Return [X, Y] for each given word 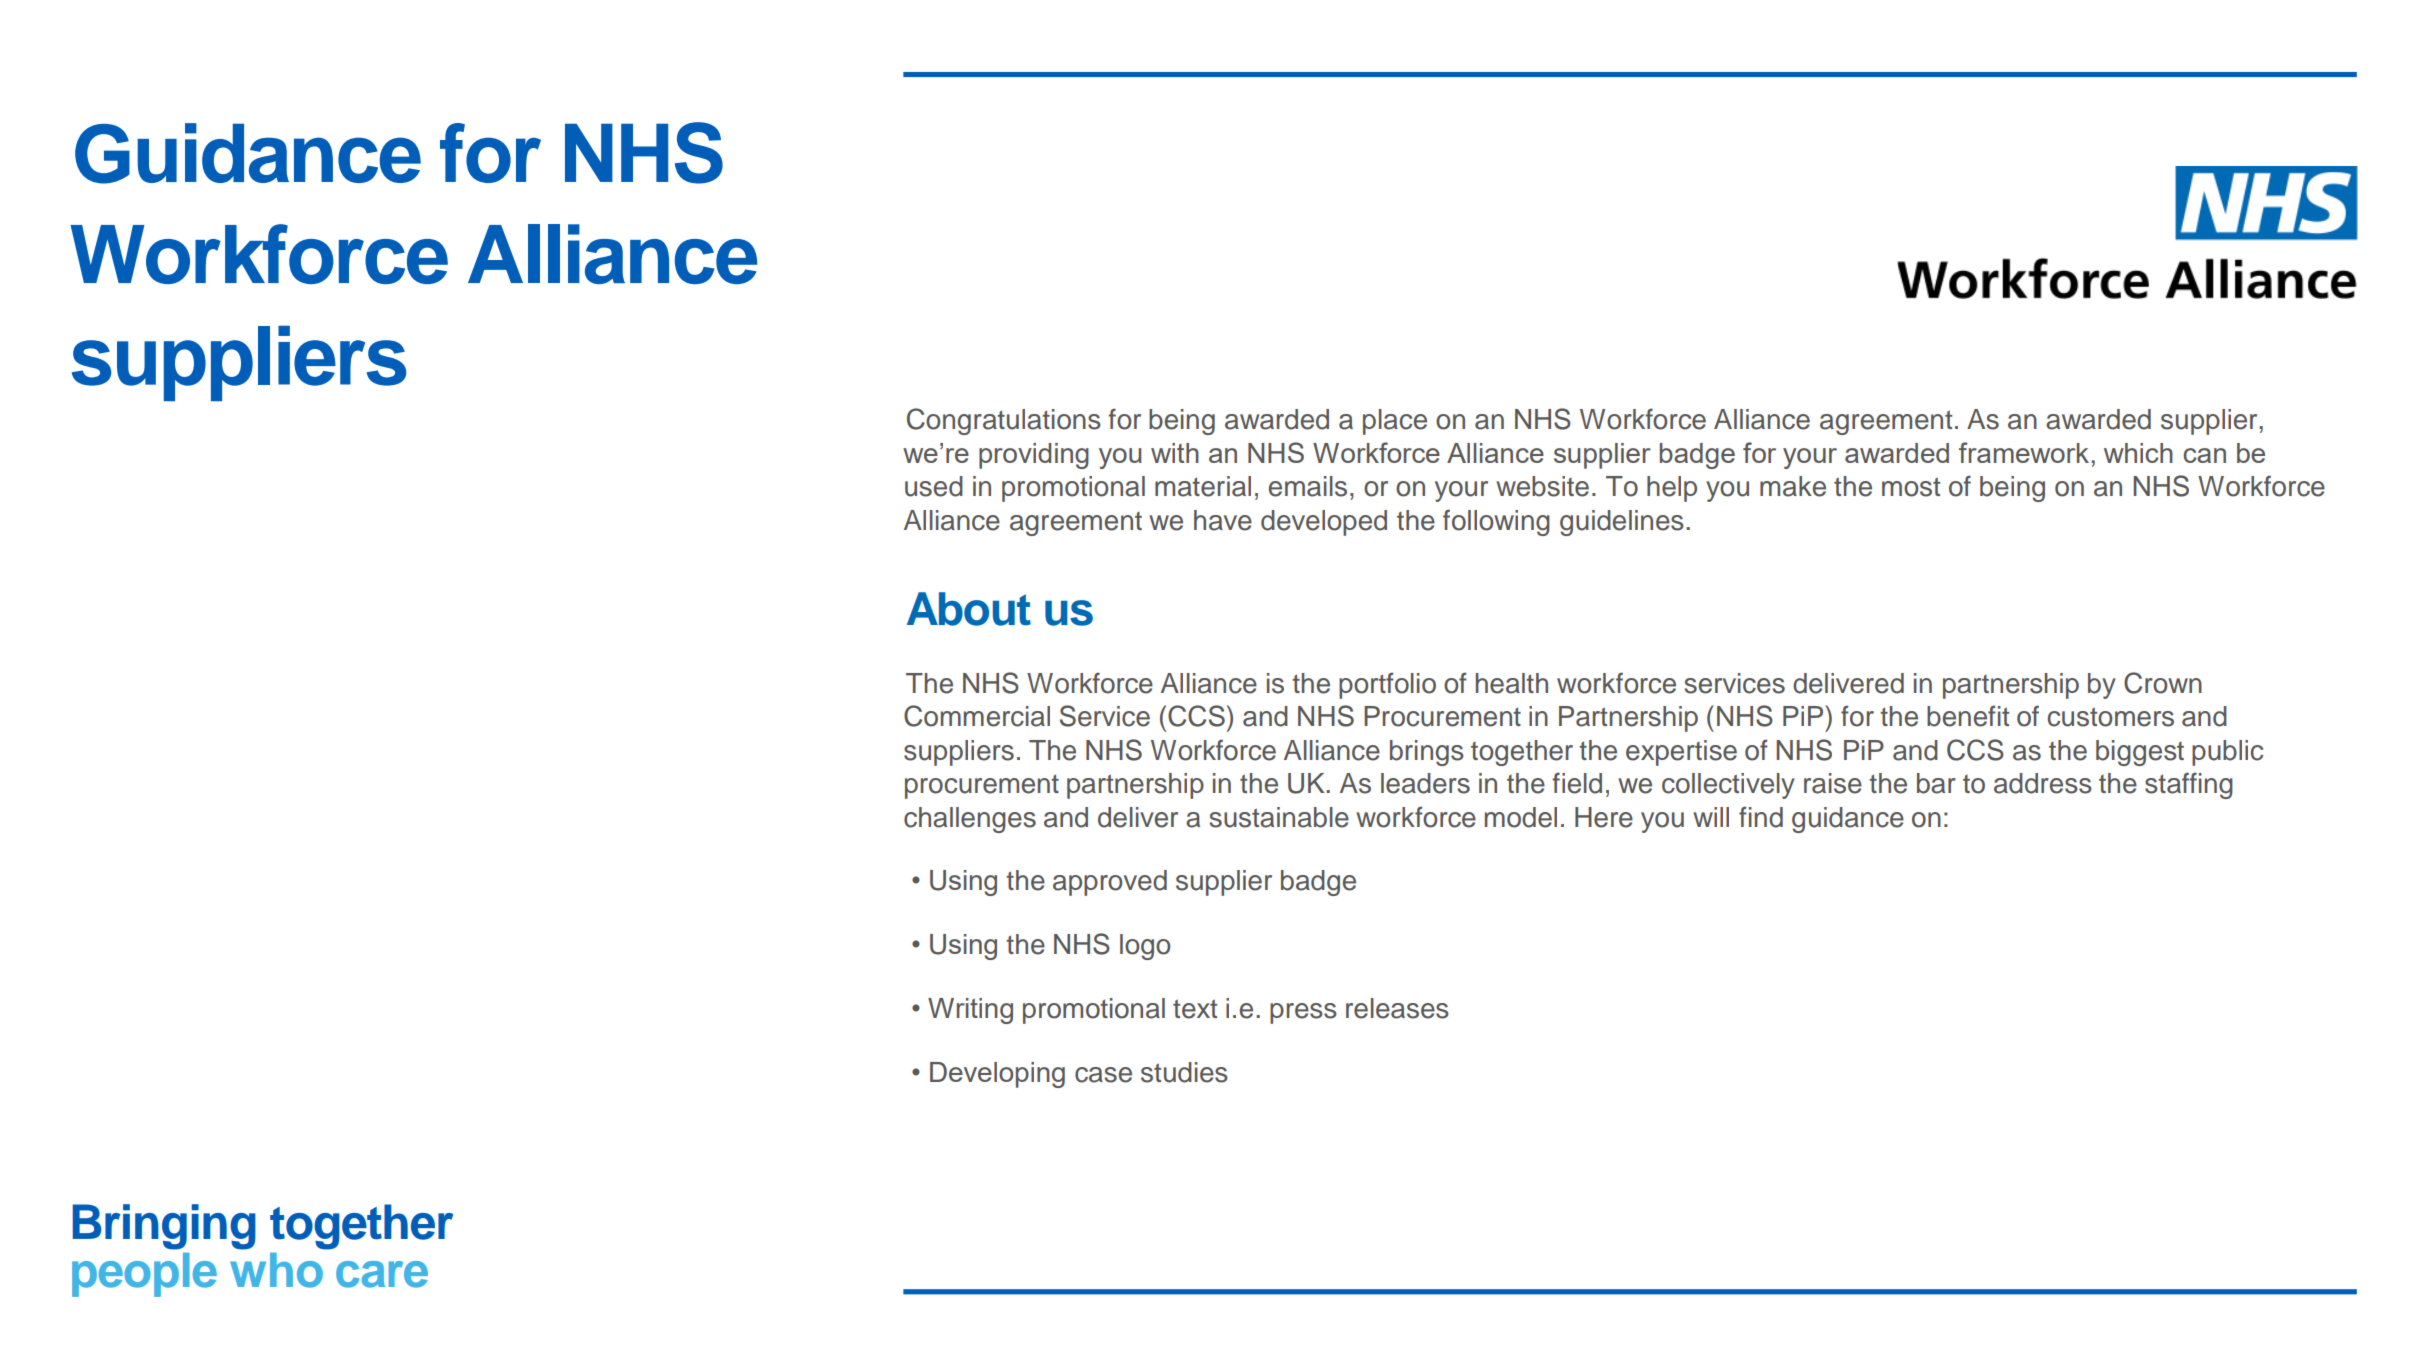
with [1175, 453]
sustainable [1279, 817]
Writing [970, 1011]
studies [1184, 1072]
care [382, 1274]
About [969, 609]
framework [2024, 452]
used [934, 486]
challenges [970, 820]
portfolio [1387, 685]
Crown [2163, 683]
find [1761, 817]
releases [1397, 1008]
